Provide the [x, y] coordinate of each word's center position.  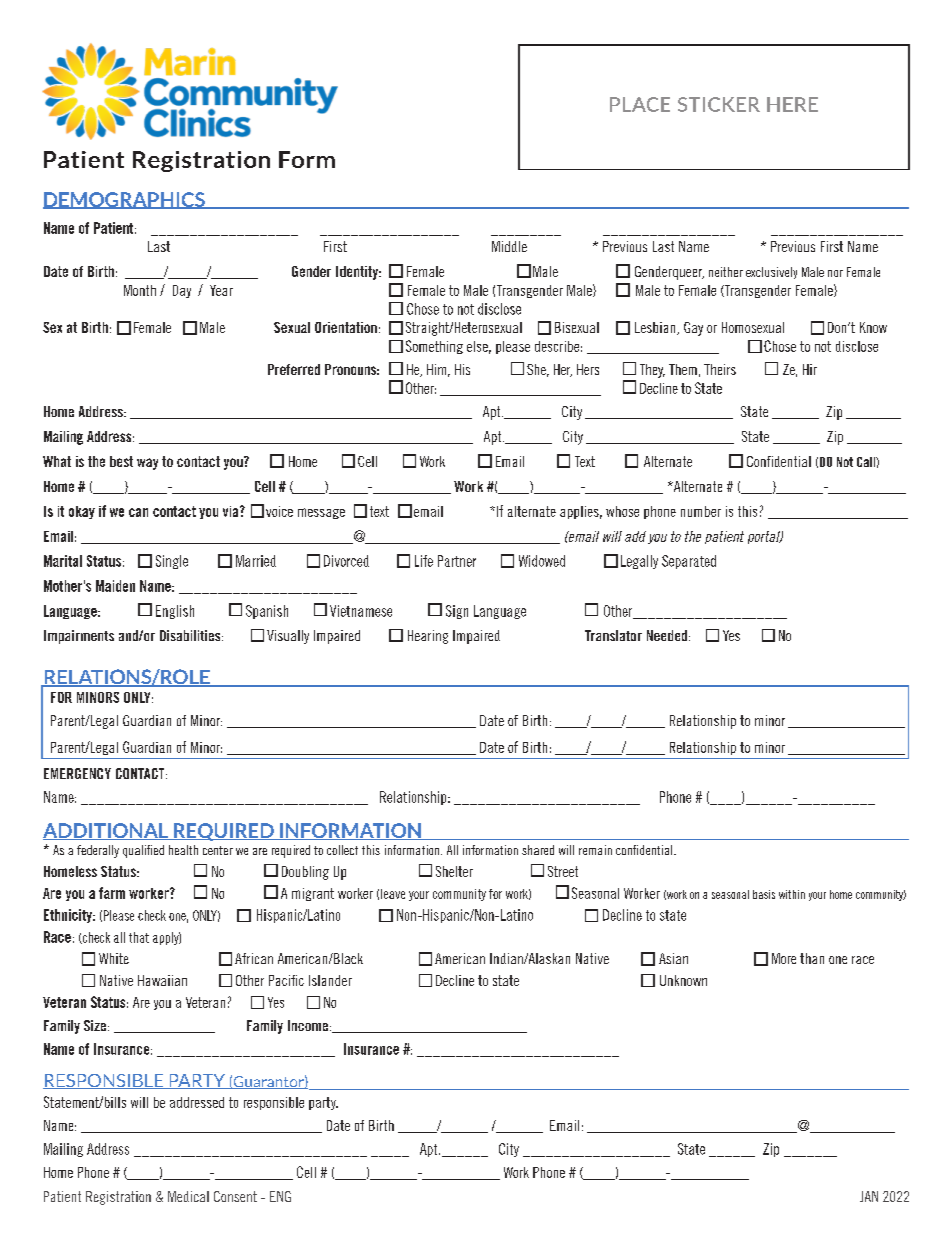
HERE [792, 104]
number [701, 511]
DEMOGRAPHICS [125, 200]
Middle [509, 246]
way [147, 464]
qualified [143, 851]
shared [538, 850]
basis [764, 894]
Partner [457, 561]
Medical [188, 1196]
